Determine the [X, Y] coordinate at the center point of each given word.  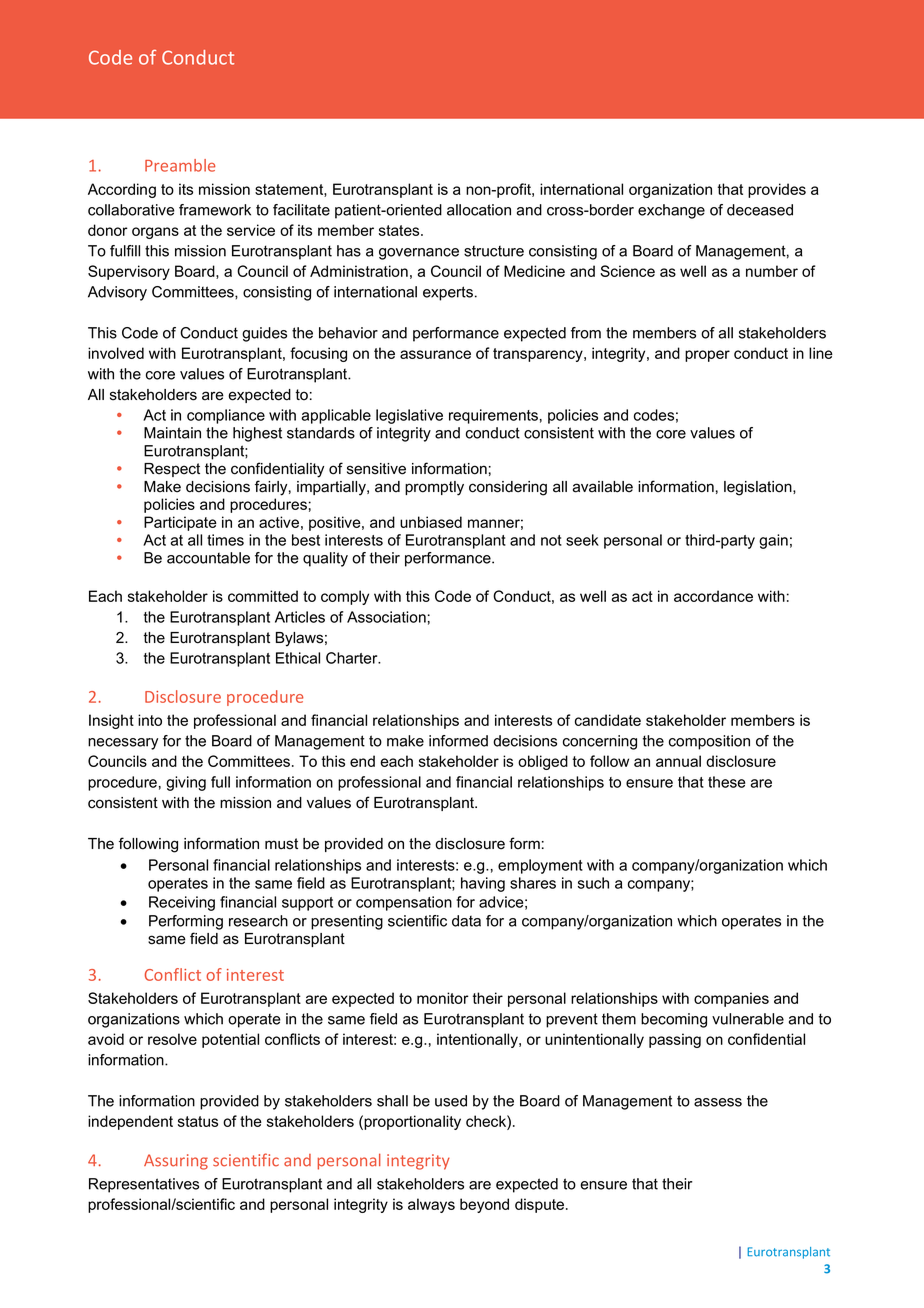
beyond [484, 1205]
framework [215, 210]
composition [709, 742]
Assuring [176, 1162]
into [150, 720]
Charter [353, 658]
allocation [479, 210]
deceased [760, 210]
